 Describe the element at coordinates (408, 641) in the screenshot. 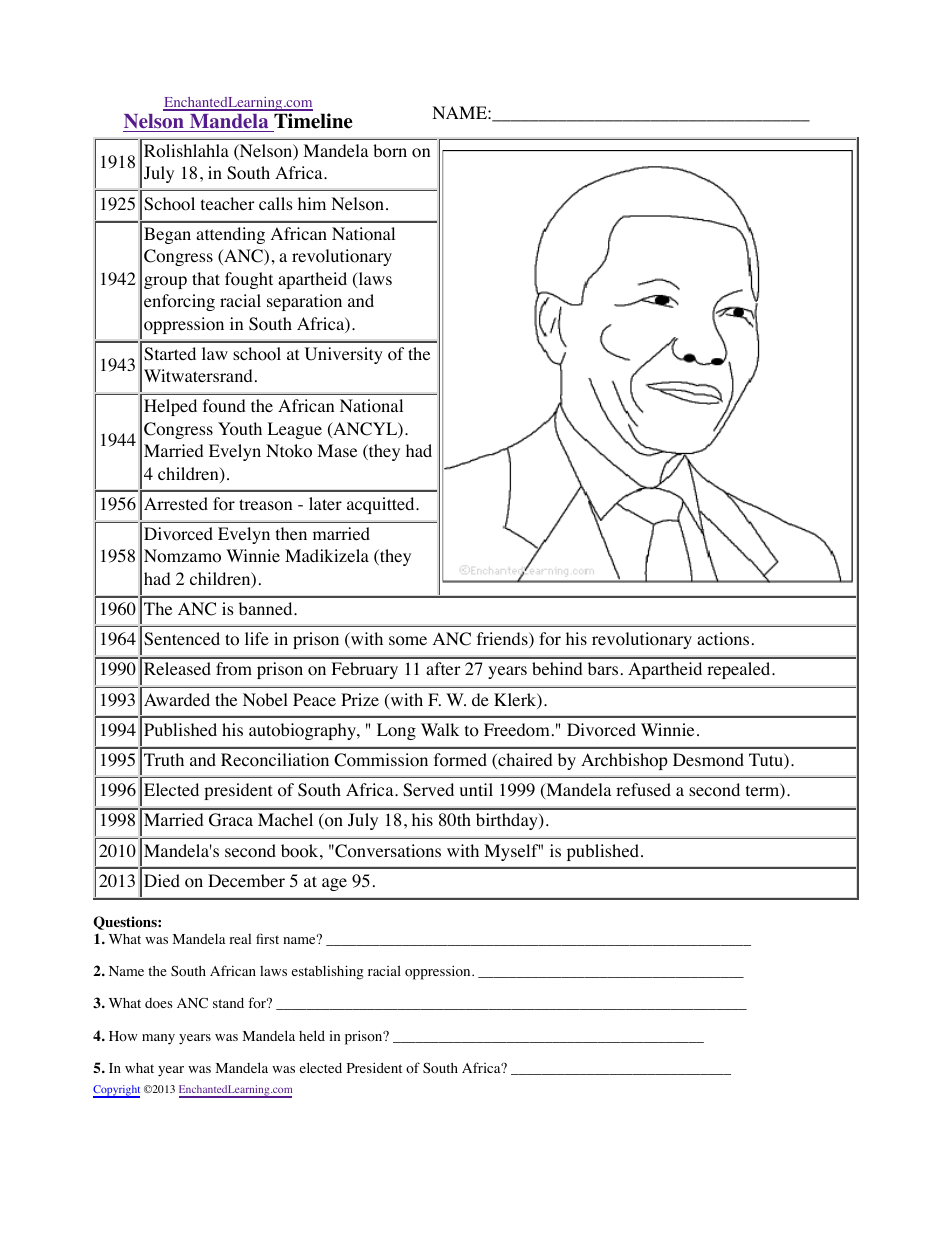

I see `some` at that location.
